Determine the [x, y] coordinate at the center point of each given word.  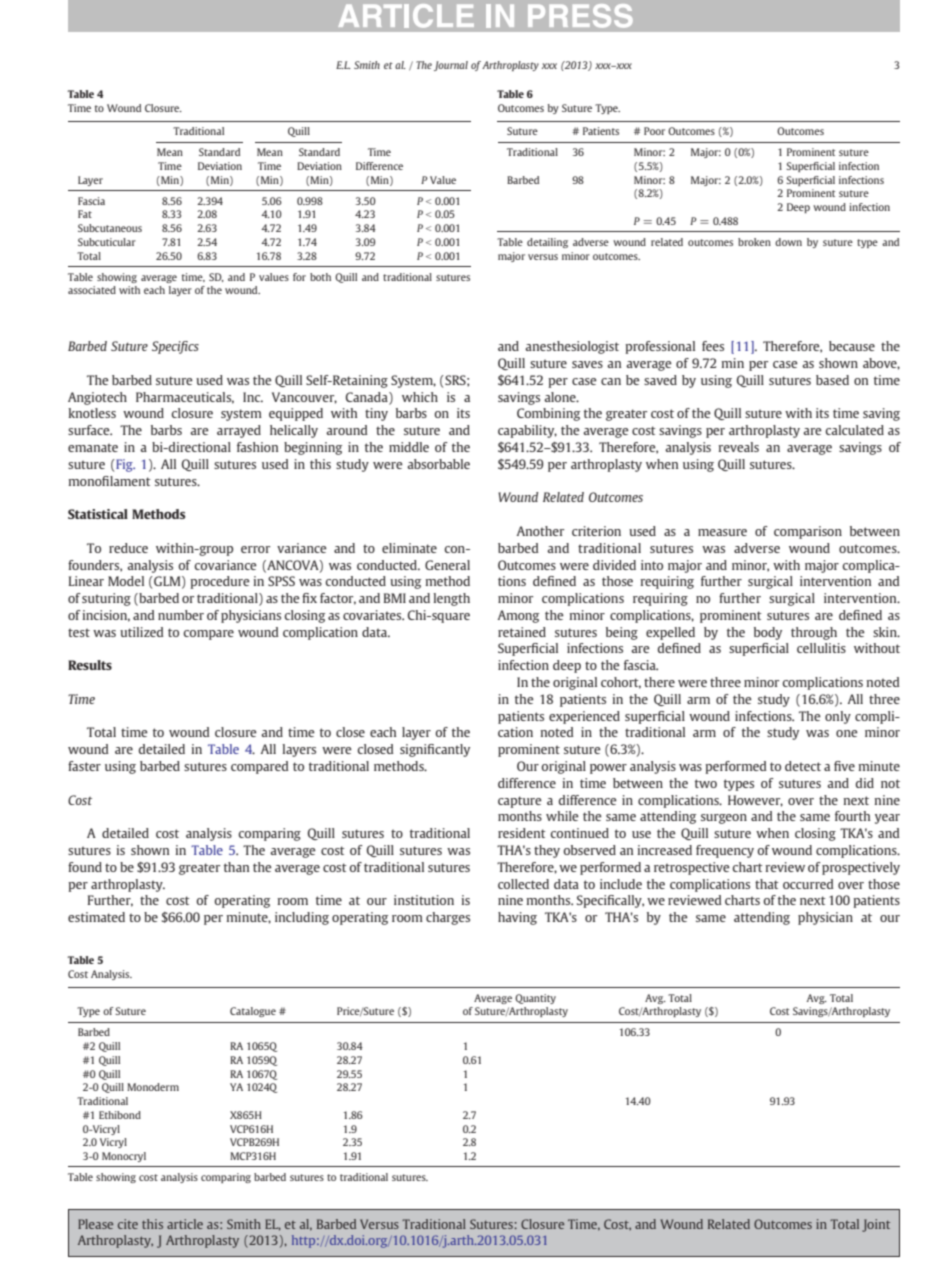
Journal [451, 66]
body [768, 633]
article [185, 1224]
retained [522, 632]
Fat [85, 214]
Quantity [535, 999]
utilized [142, 632]
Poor [654, 131]
